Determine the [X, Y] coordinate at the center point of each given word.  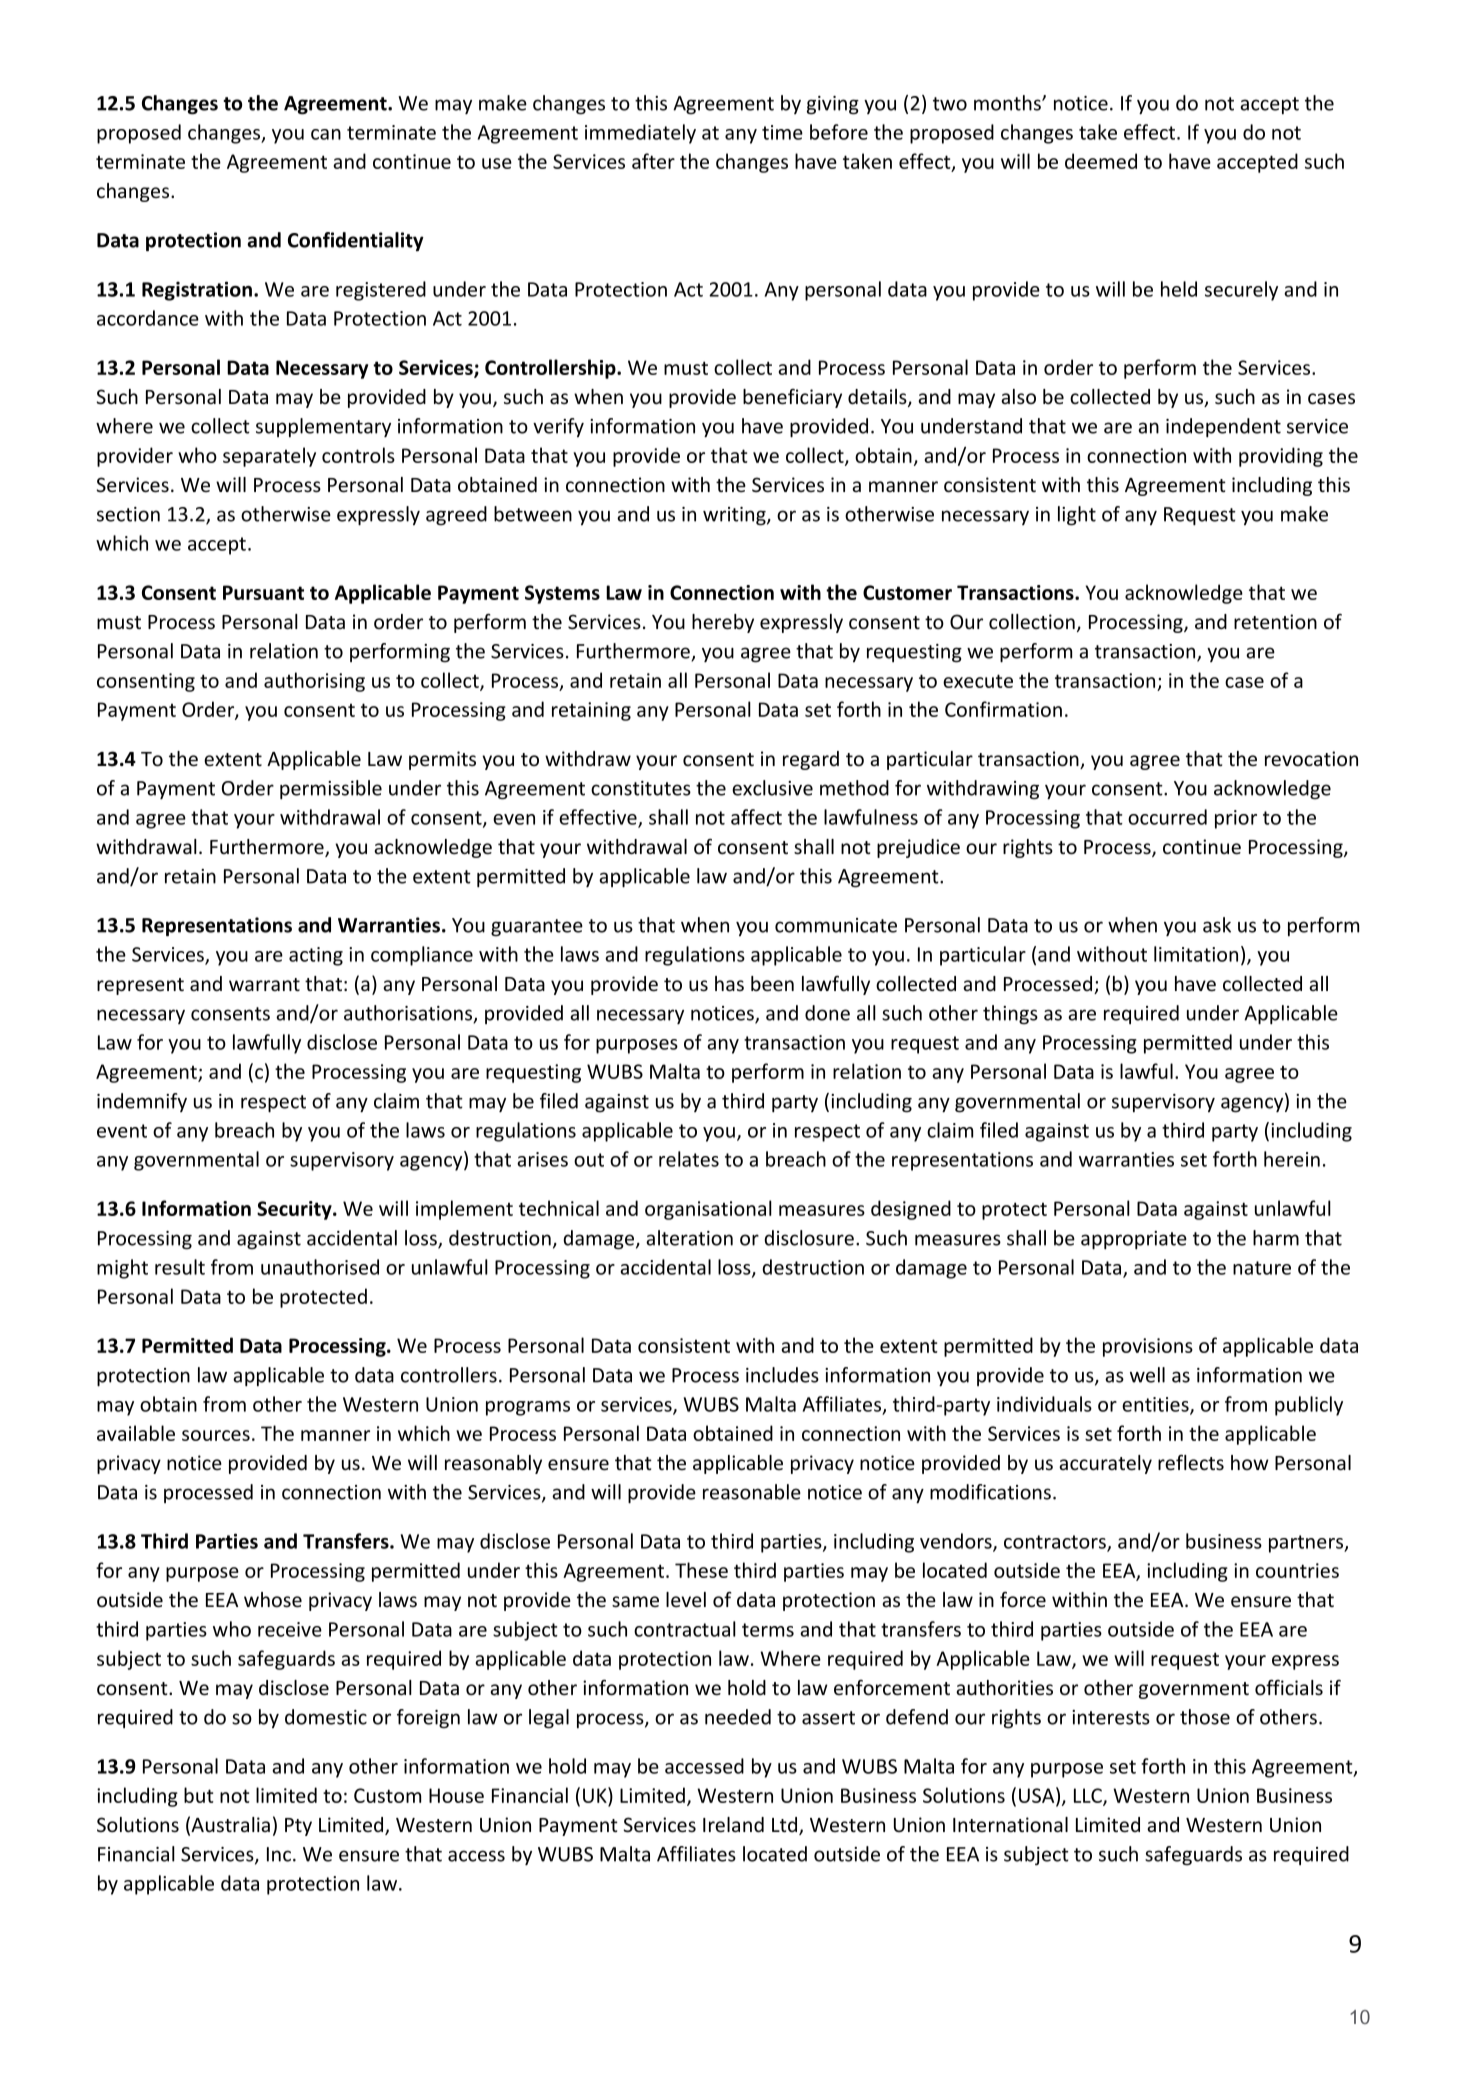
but [199, 1795]
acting [316, 956]
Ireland [733, 1825]
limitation [1196, 954]
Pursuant [263, 592]
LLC [1089, 1796]
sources [216, 1435]
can [326, 134]
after [653, 161]
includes [782, 1375]
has [729, 984]
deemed [1101, 161]
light [1077, 516]
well [1147, 1375]
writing [735, 516]
